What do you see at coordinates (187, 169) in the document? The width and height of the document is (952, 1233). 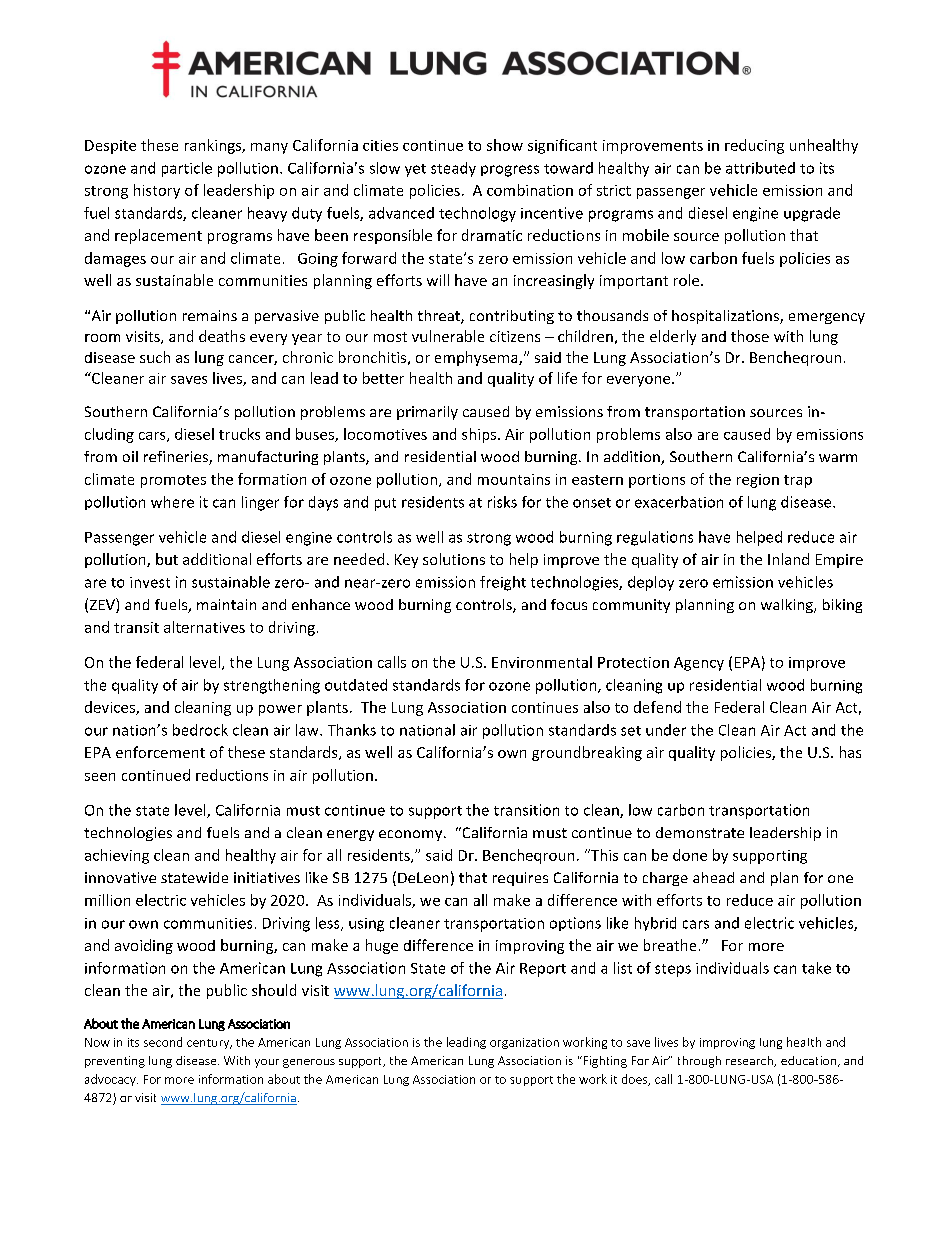 I see `particle` at bounding box center [187, 169].
